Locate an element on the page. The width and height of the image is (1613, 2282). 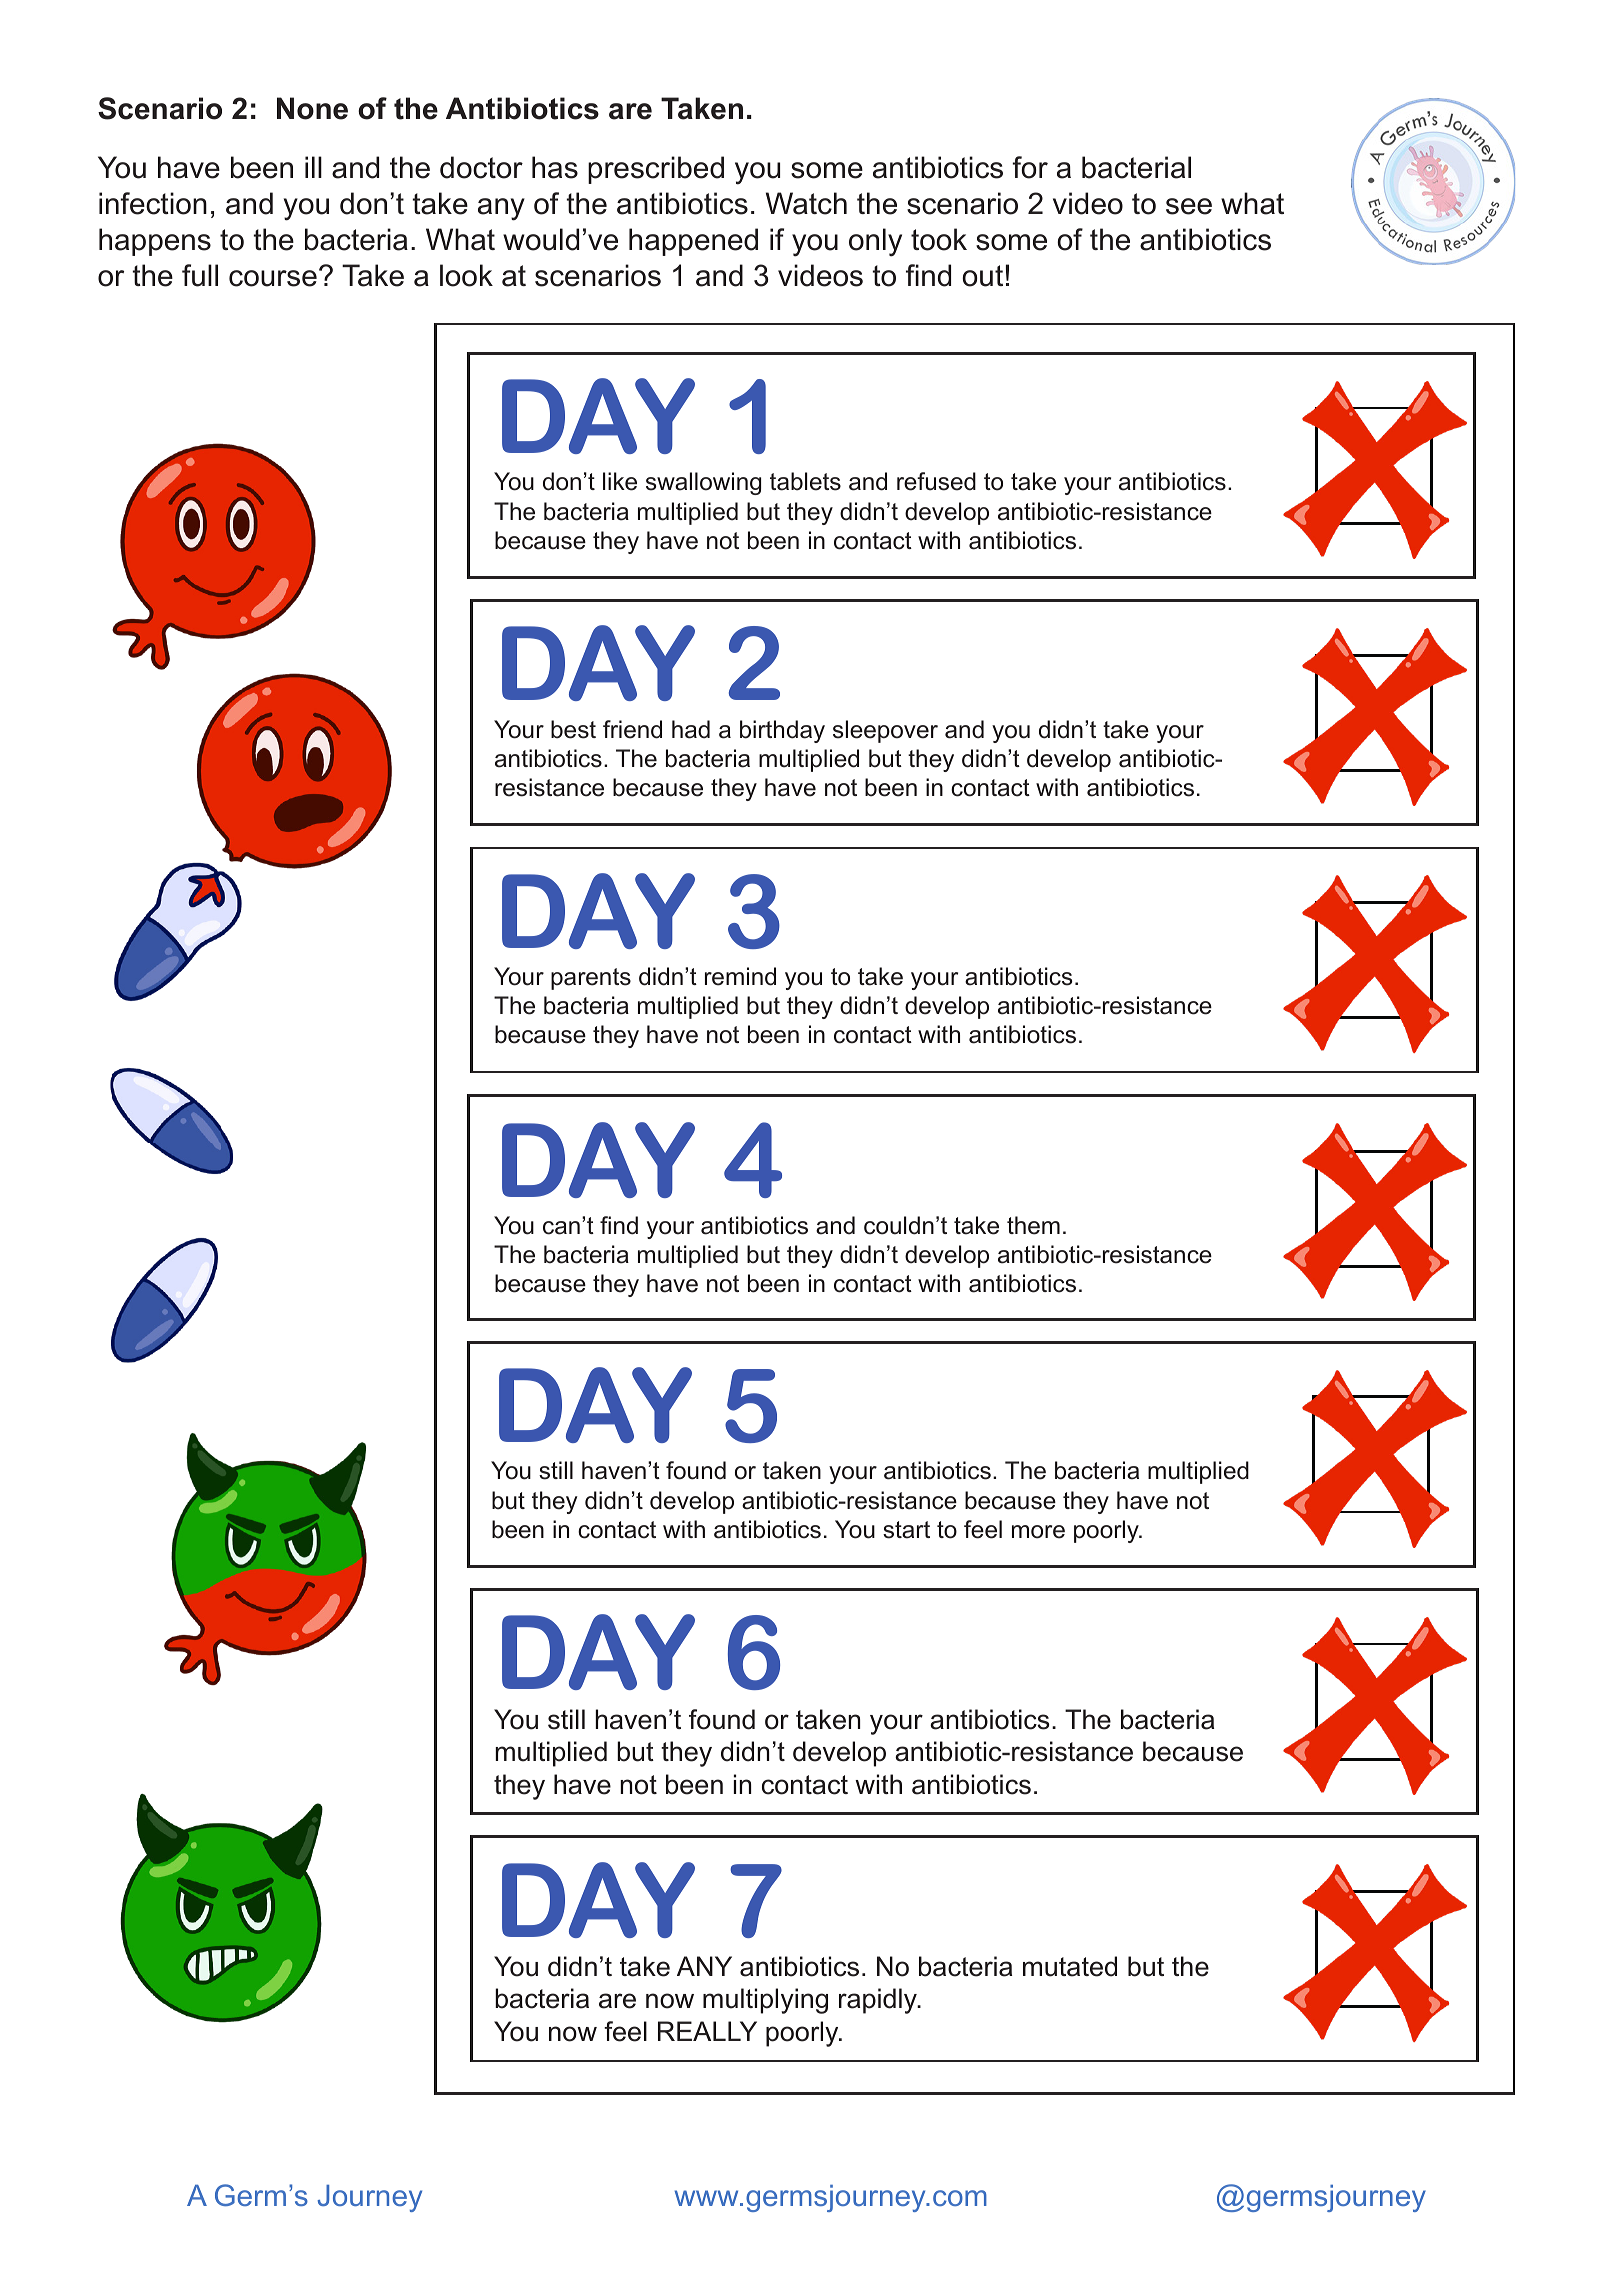
remind is located at coordinates (740, 976).
